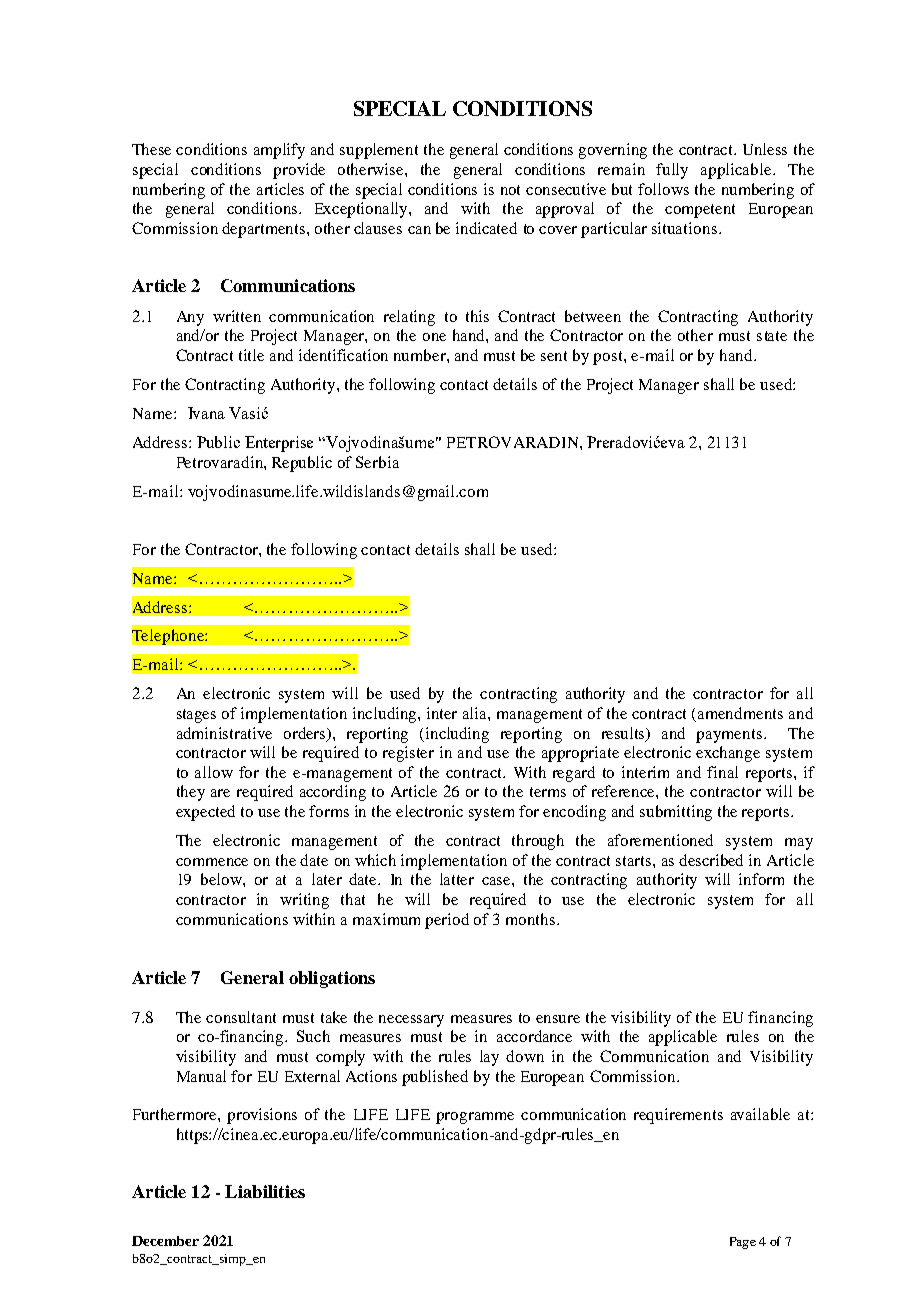 This image has height=1307, width=924. Describe the element at coordinates (457, 879) in the image. I see `latter` at that location.
